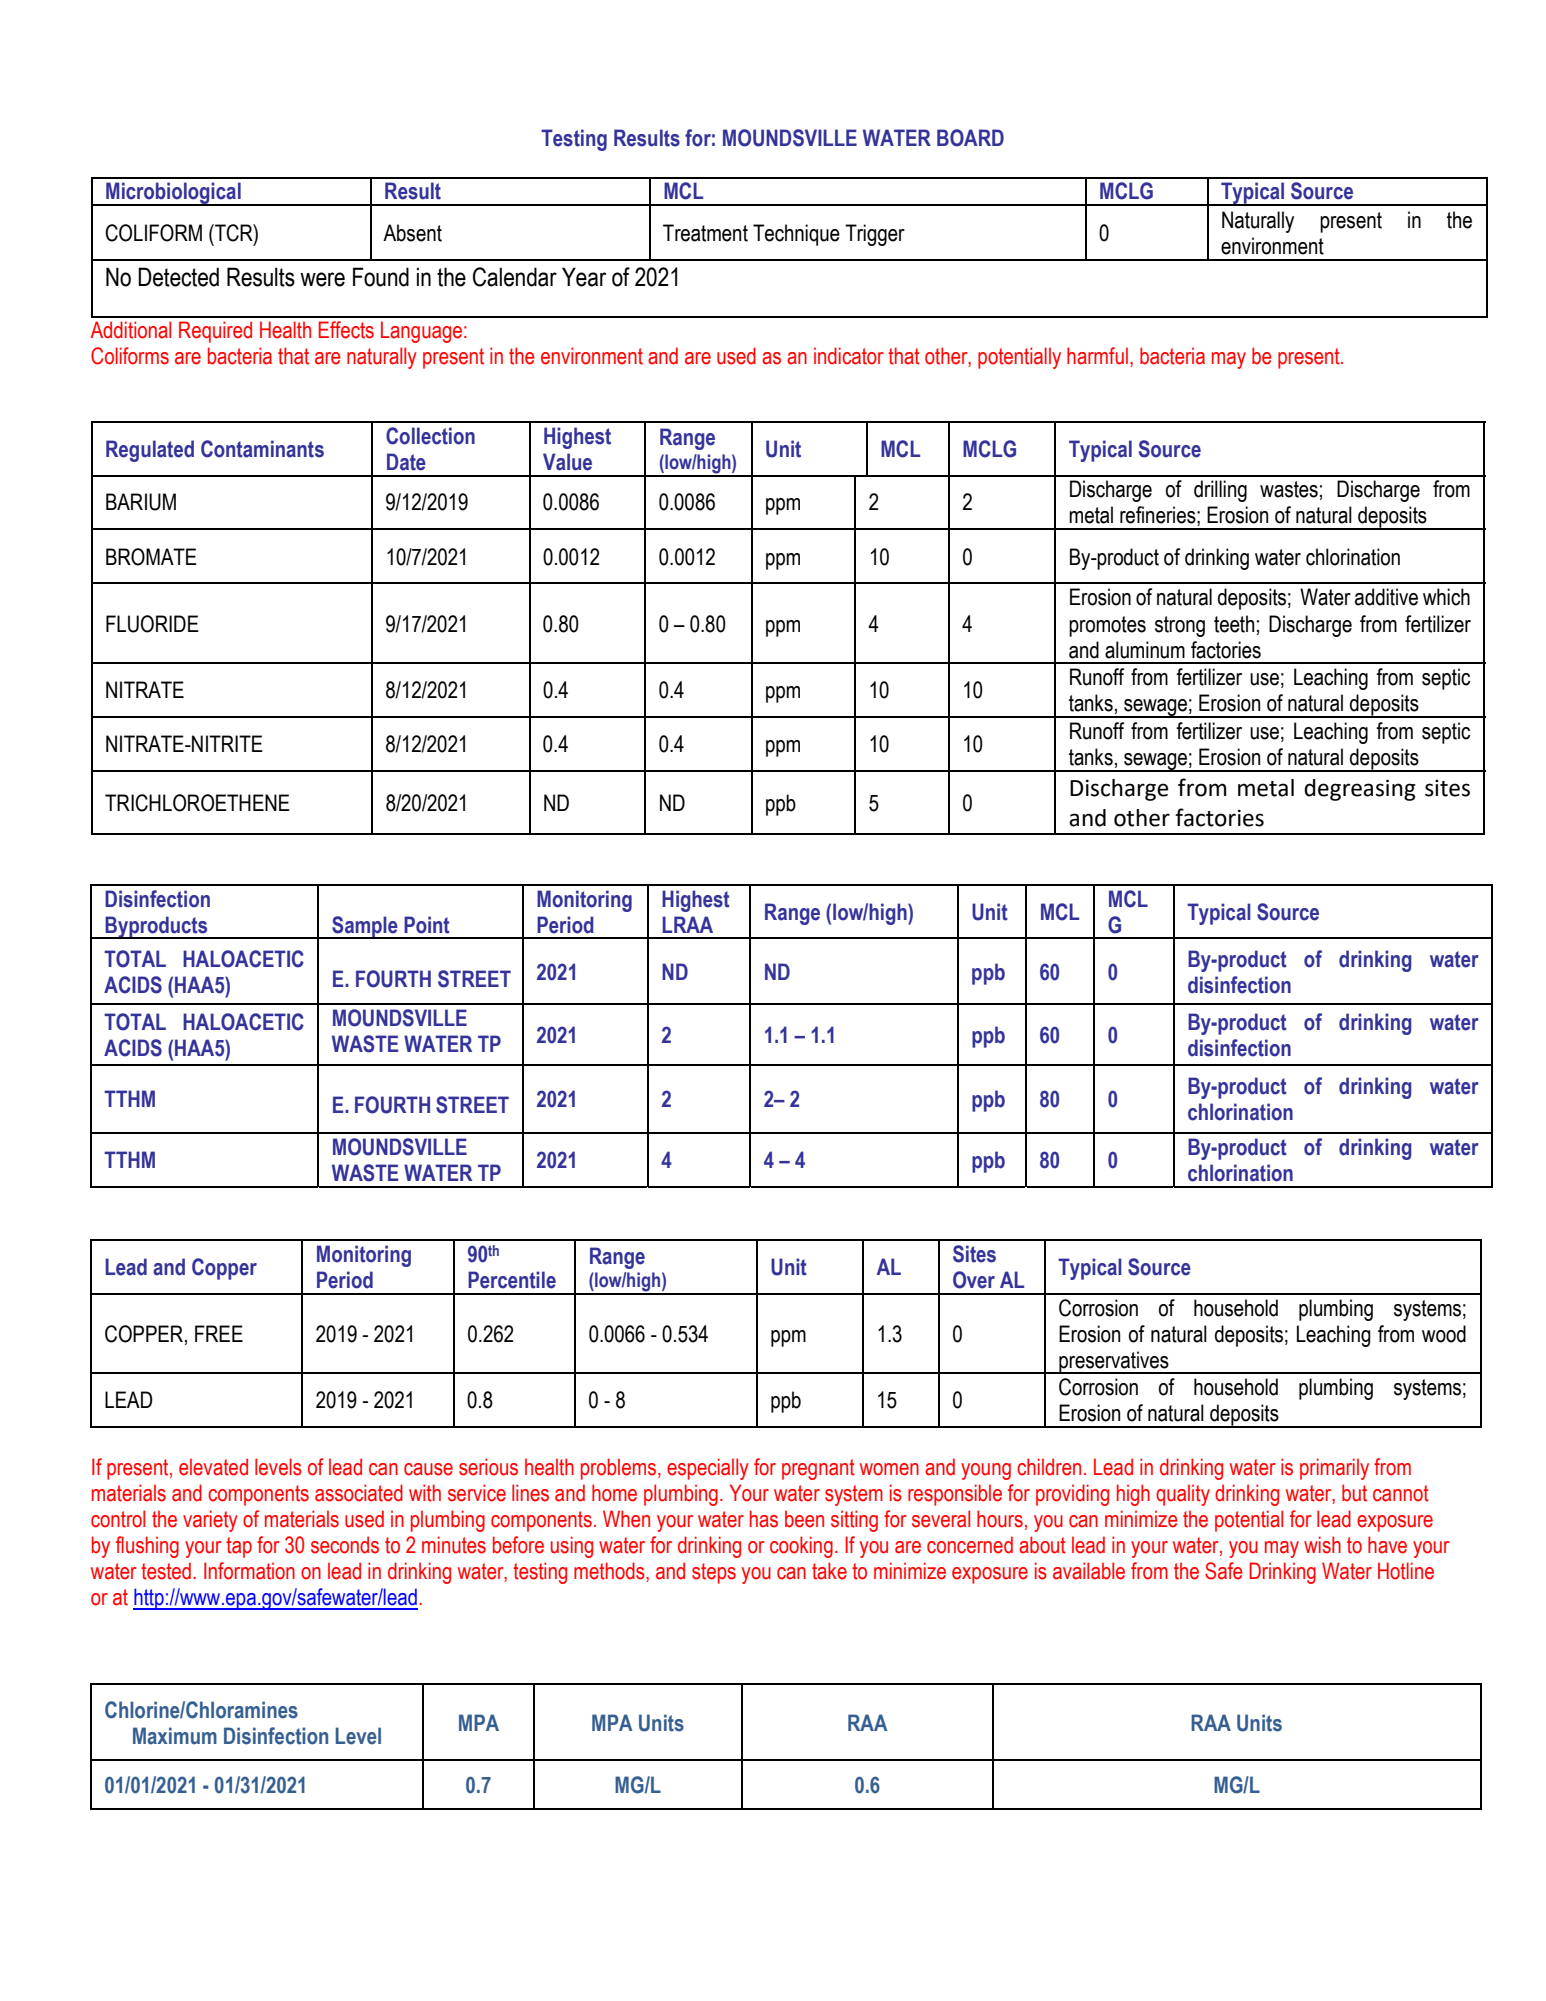 Image resolution: width=1546 pixels, height=2001 pixels. I want to click on Maximum, so click(175, 1736).
